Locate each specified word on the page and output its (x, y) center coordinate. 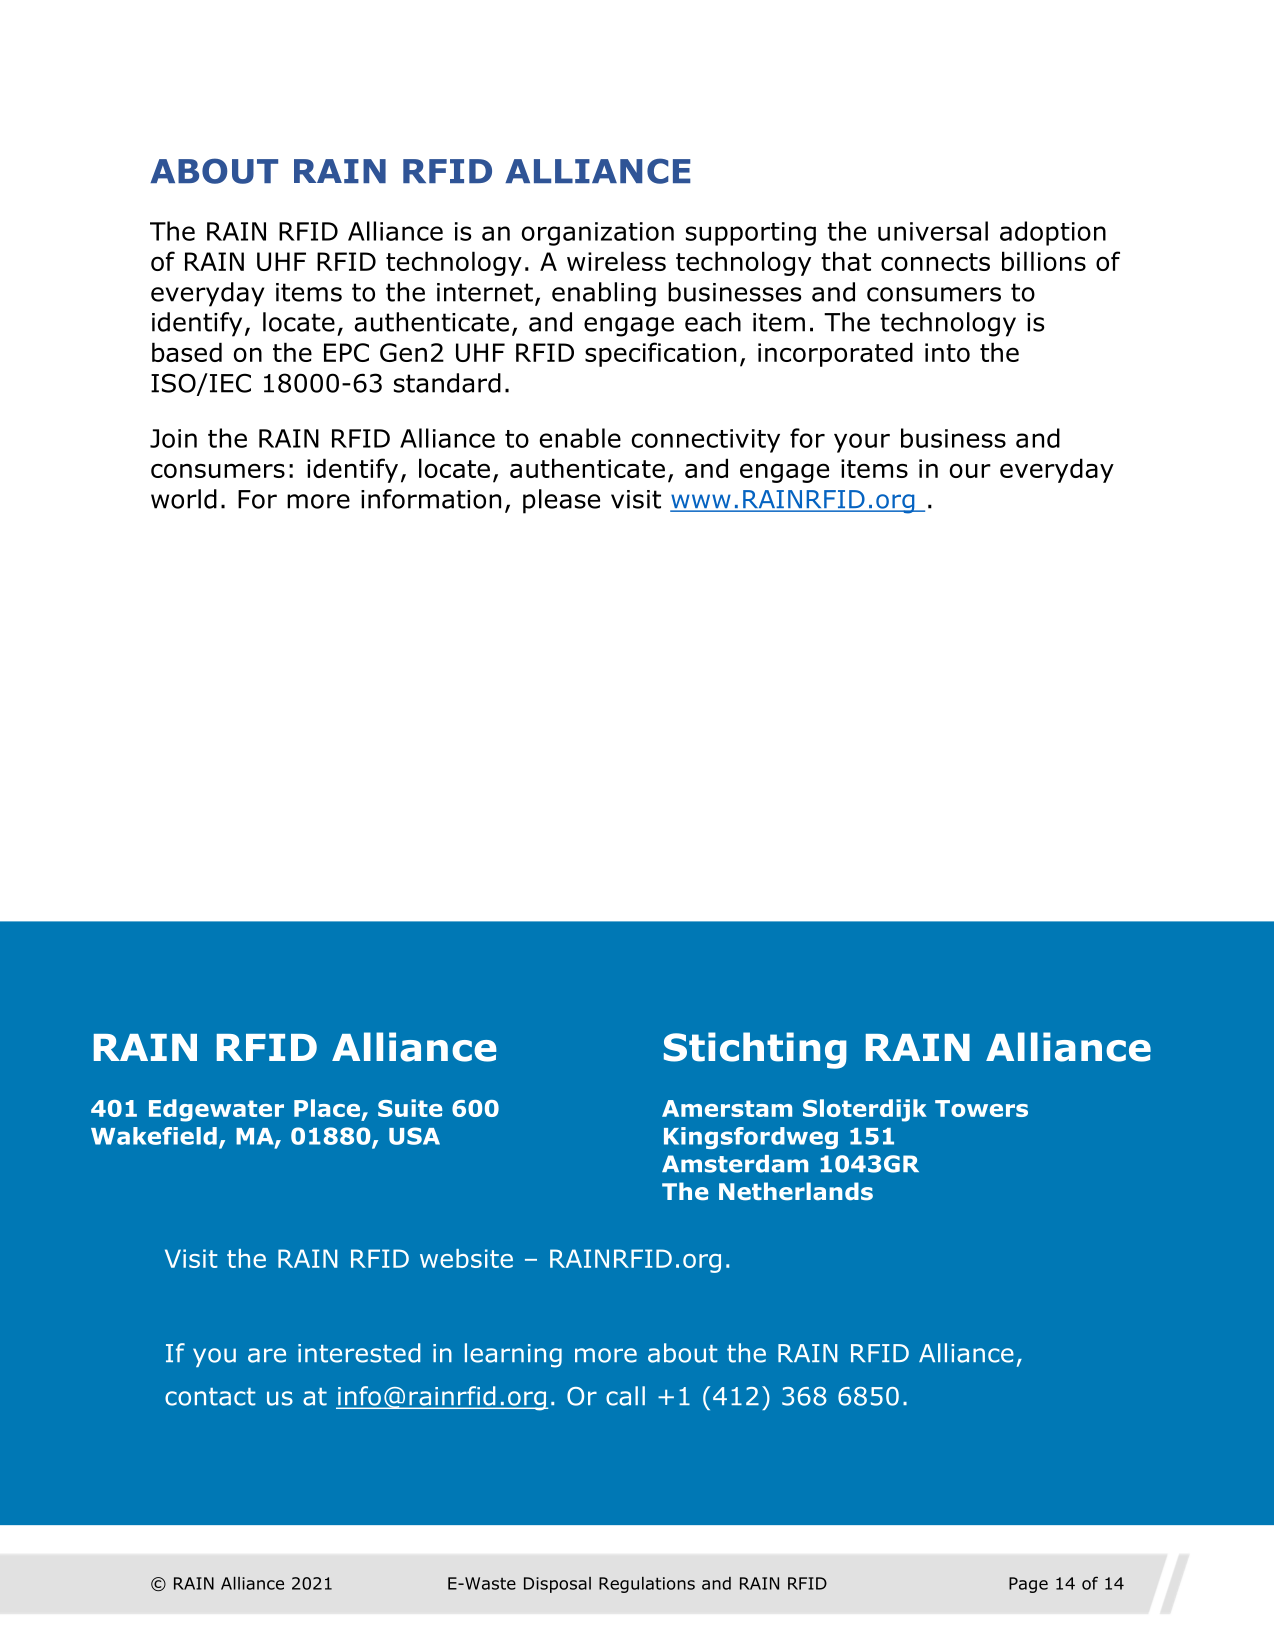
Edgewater (216, 1110)
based (187, 352)
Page (1028, 1585)
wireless (616, 261)
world (184, 499)
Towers (981, 1108)
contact (210, 1397)
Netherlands (796, 1191)
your (862, 443)
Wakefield (154, 1136)
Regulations (647, 1585)
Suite (410, 1108)
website (466, 1258)
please (561, 501)
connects (935, 262)
